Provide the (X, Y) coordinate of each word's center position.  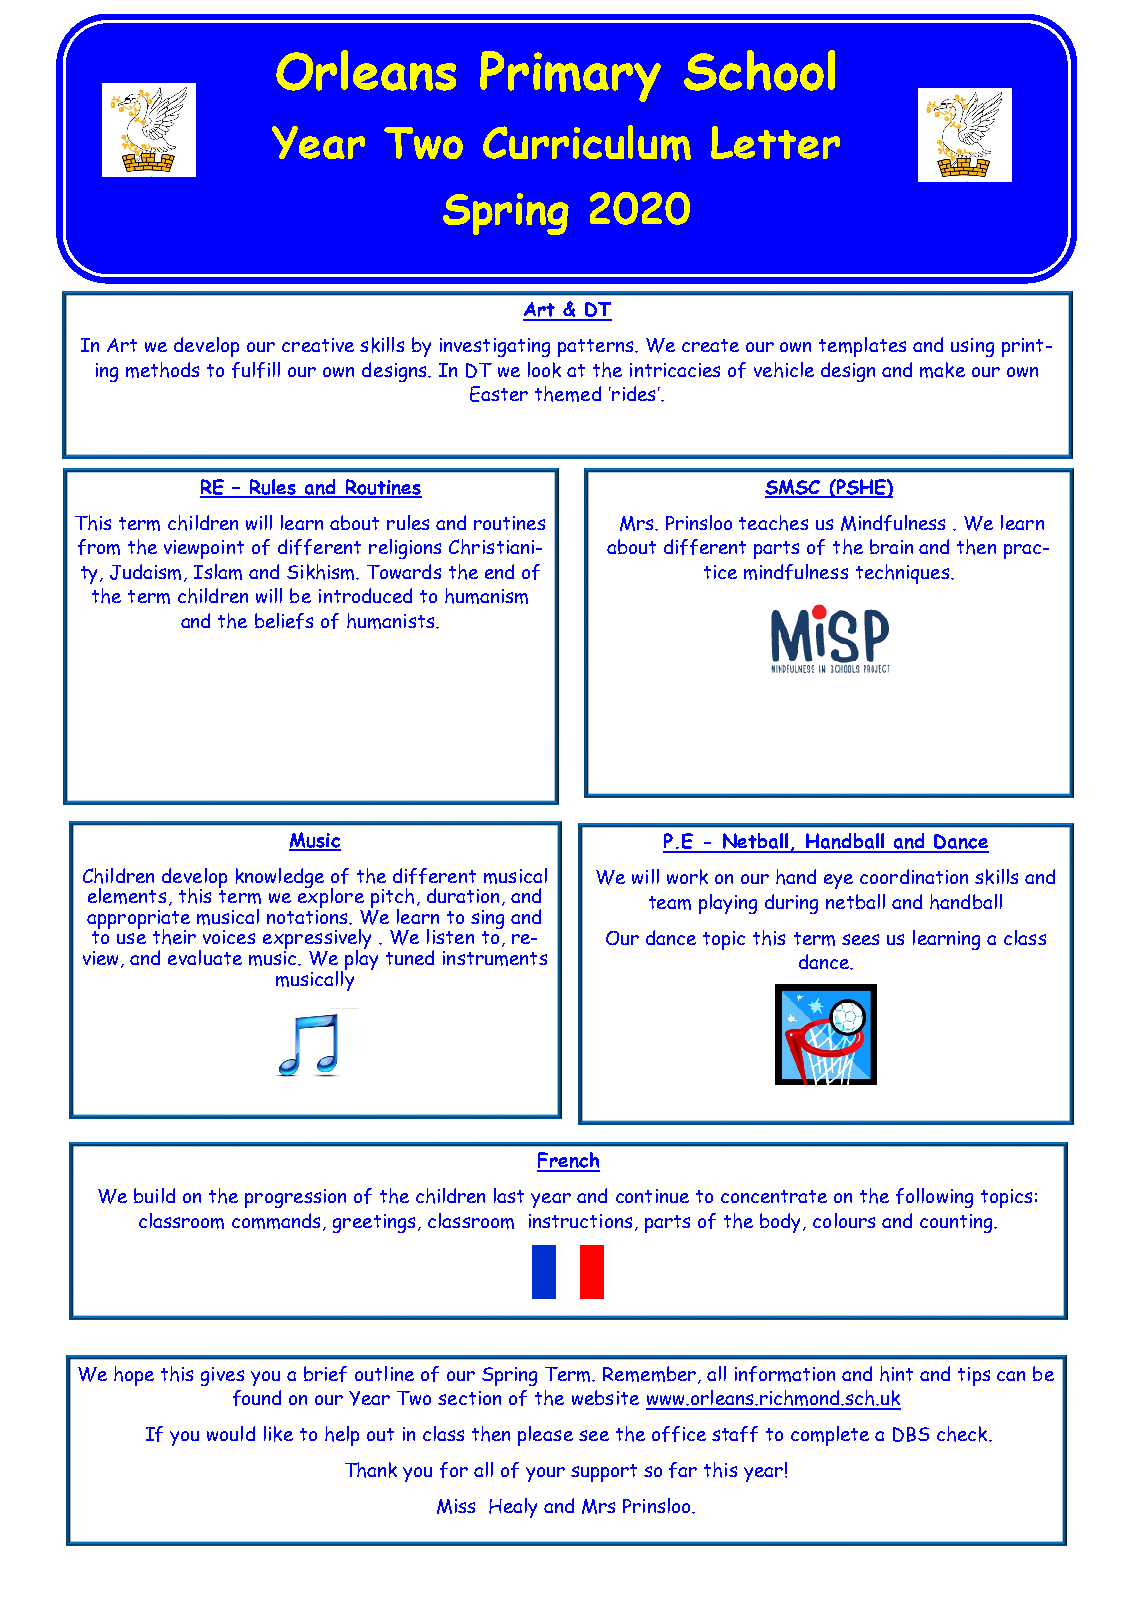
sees (860, 939)
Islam (218, 572)
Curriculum (587, 143)
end (499, 571)
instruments (495, 958)
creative (318, 345)
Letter (775, 142)
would (231, 1433)
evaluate (205, 957)
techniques (904, 574)
